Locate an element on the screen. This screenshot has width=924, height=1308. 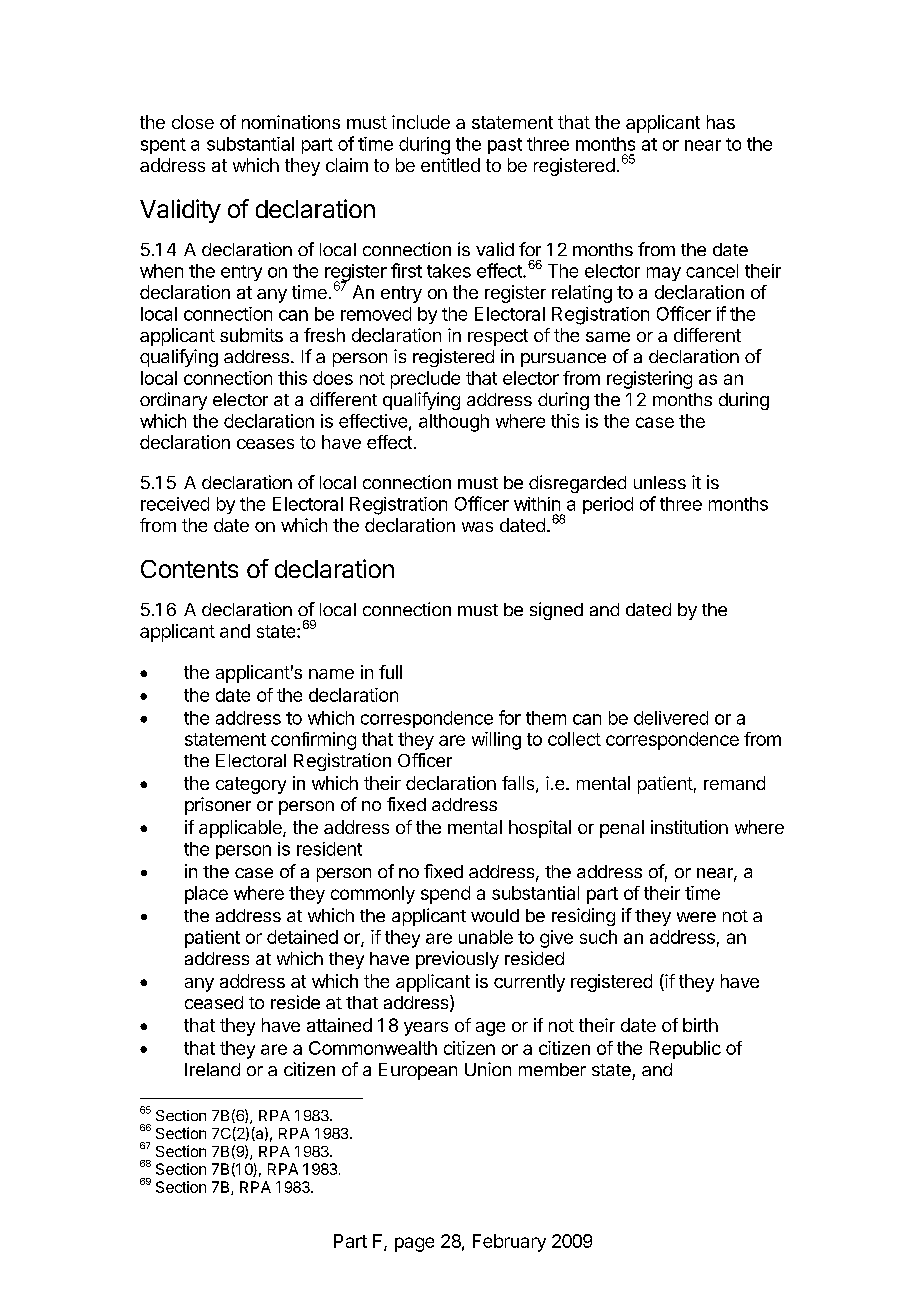
entitled is located at coordinates (450, 165).
